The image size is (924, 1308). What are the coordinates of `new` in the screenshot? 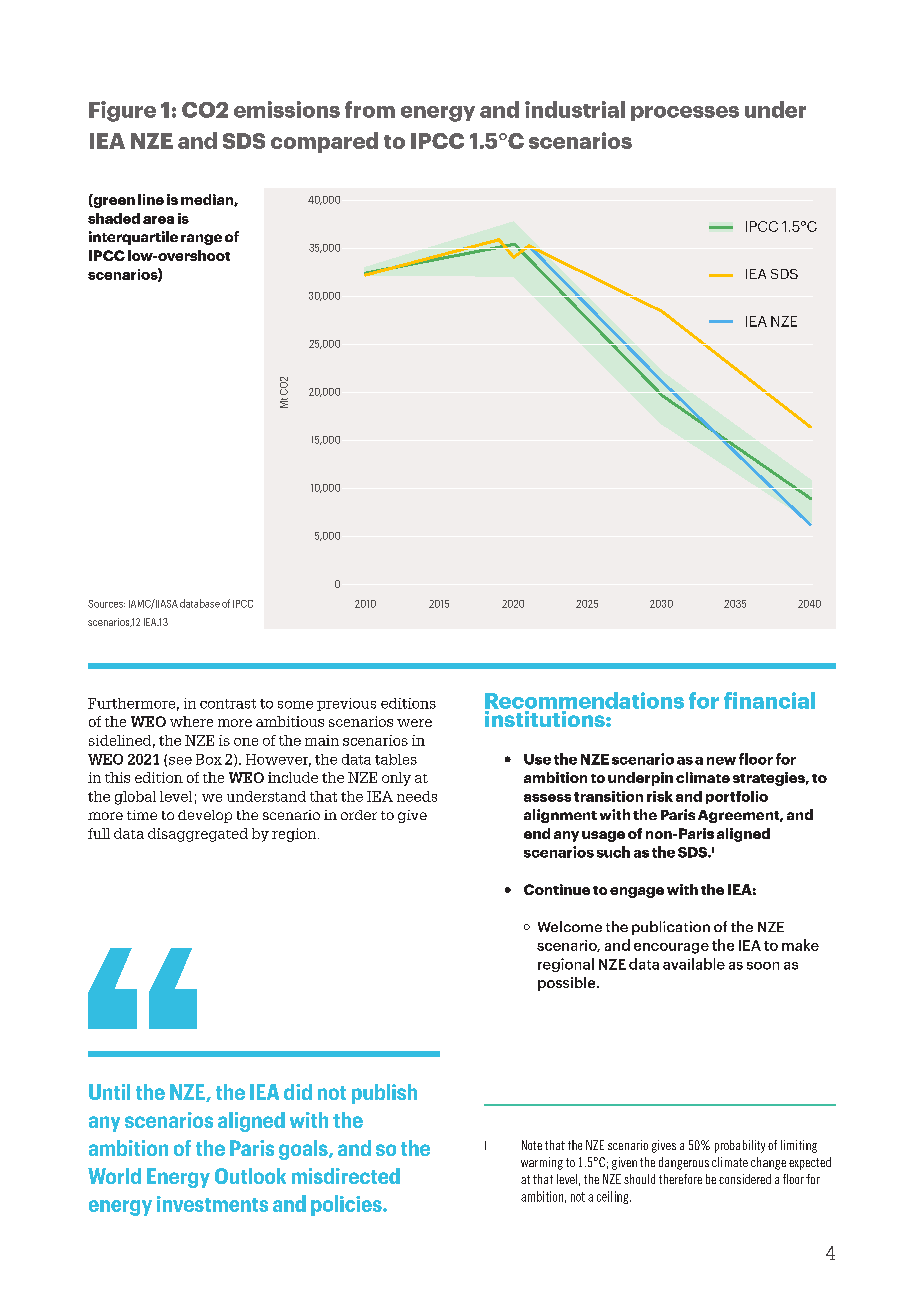 It's located at (721, 761).
